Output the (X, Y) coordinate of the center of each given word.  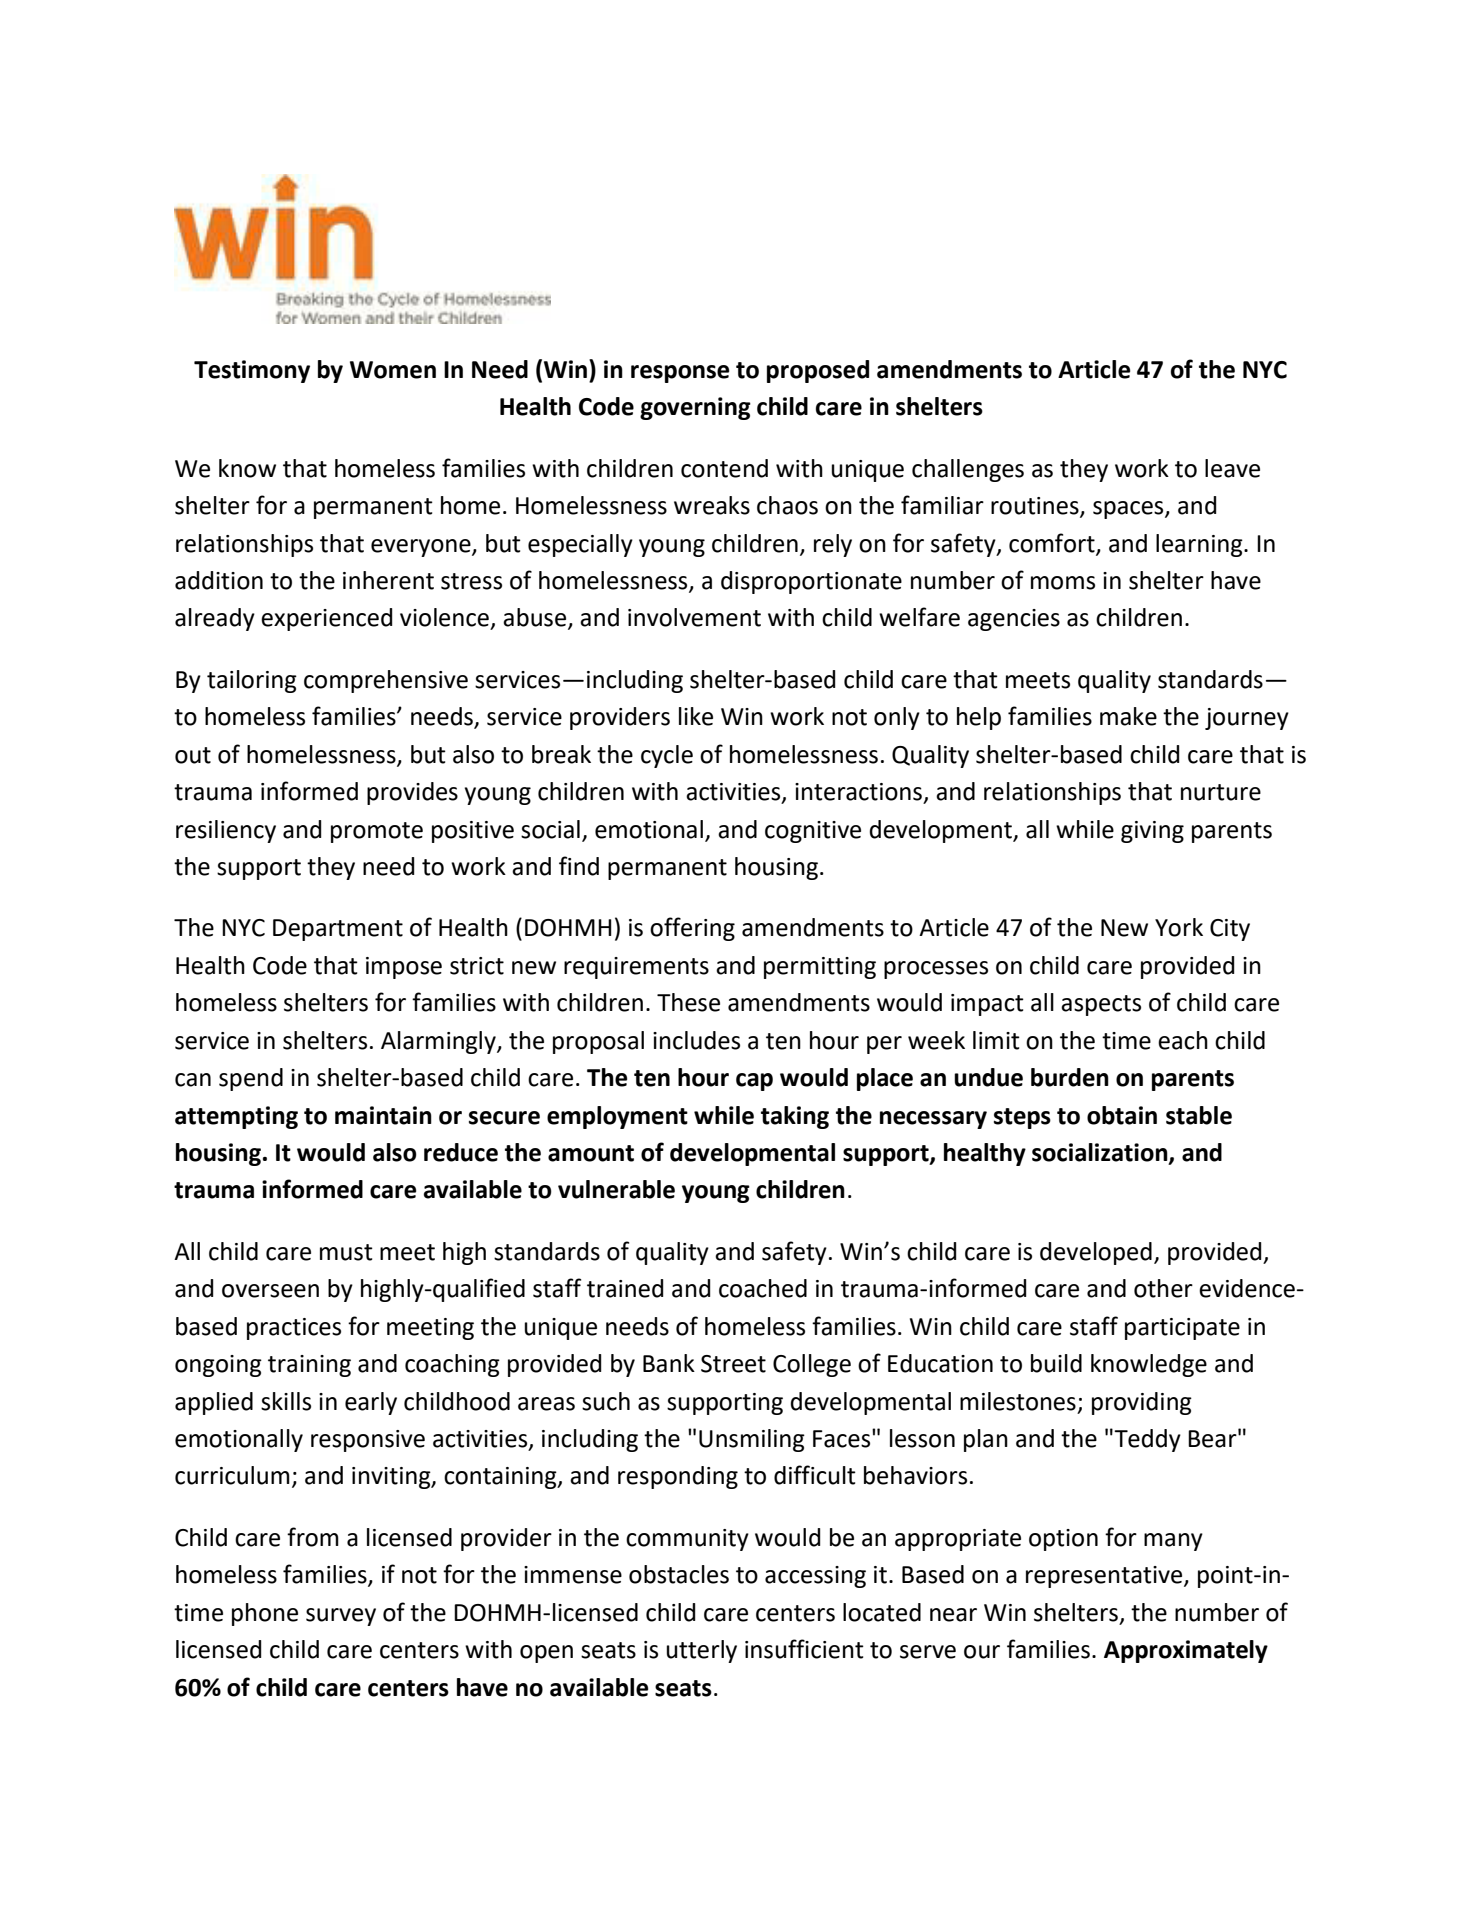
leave (1232, 468)
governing (695, 408)
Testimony (252, 371)
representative (1105, 1577)
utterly (702, 1651)
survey (341, 1617)
